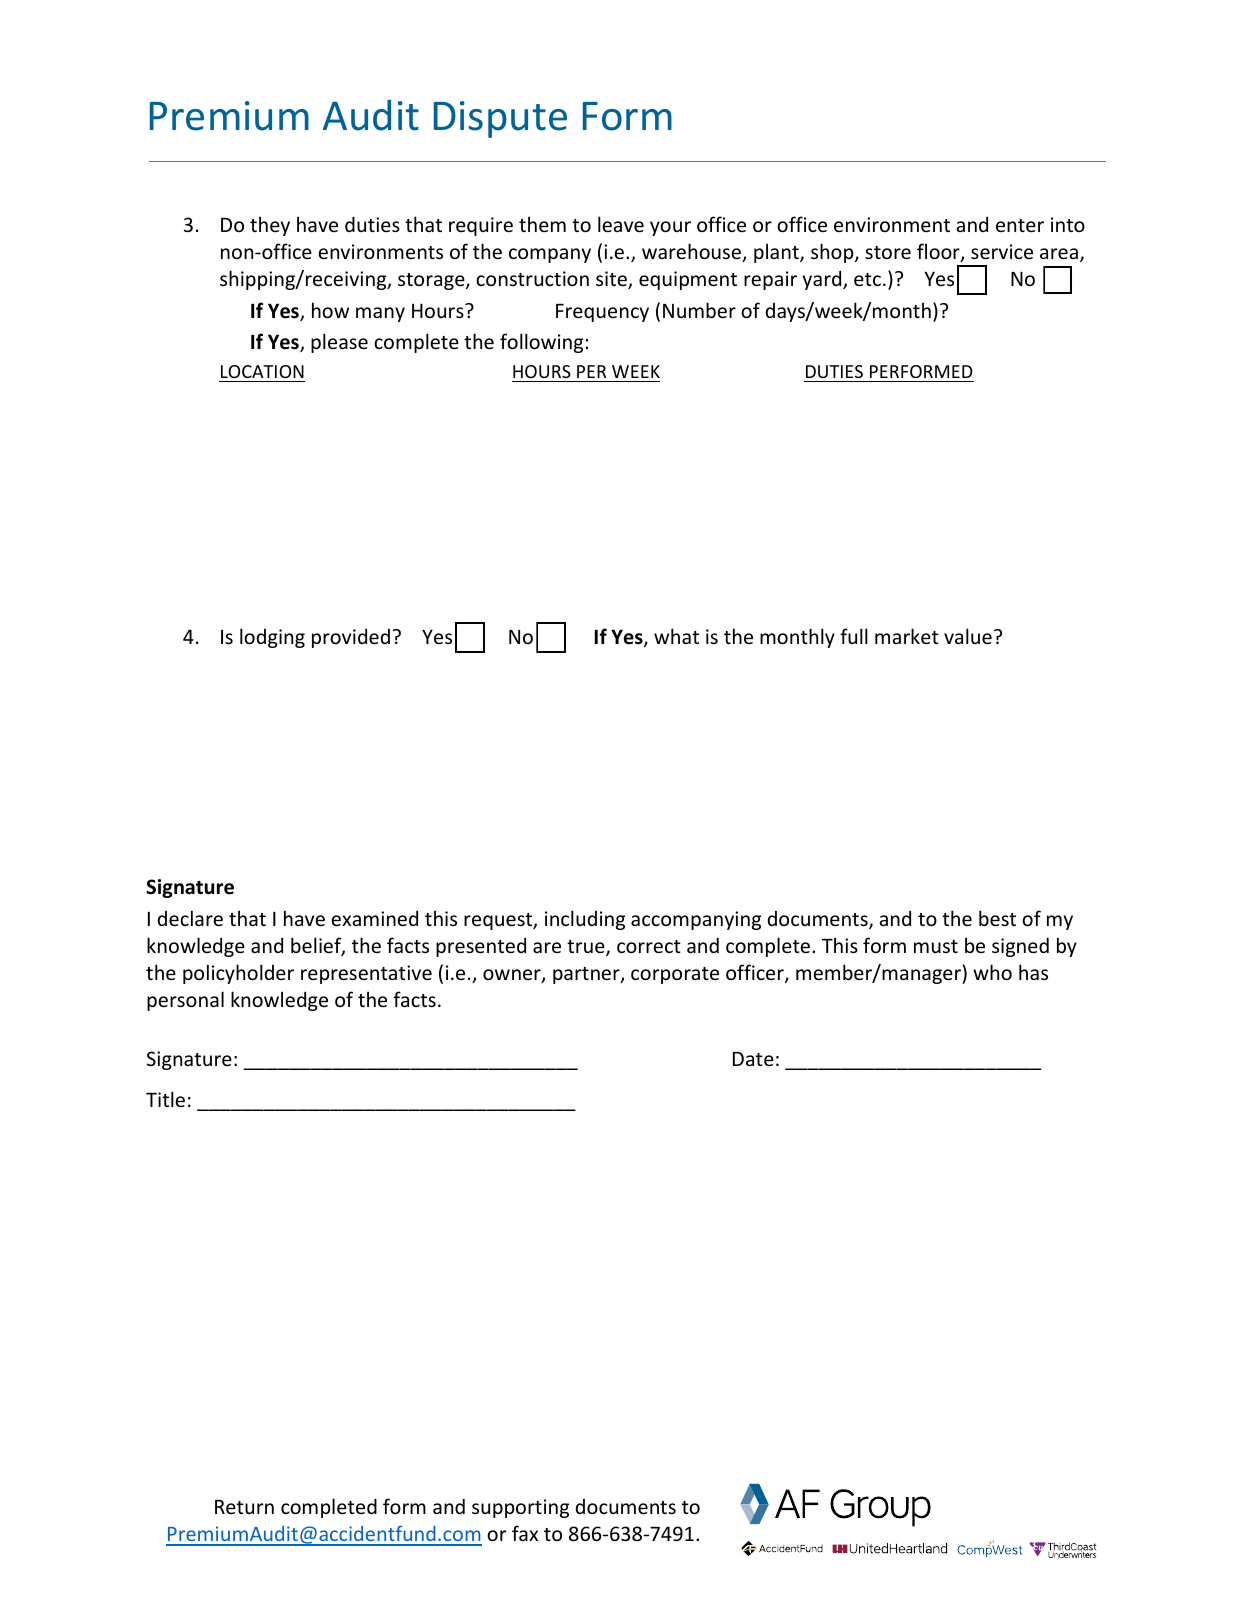 The width and height of the image is (1243, 1609). What do you see at coordinates (244, 1507) in the image?
I see `Return` at bounding box center [244, 1507].
